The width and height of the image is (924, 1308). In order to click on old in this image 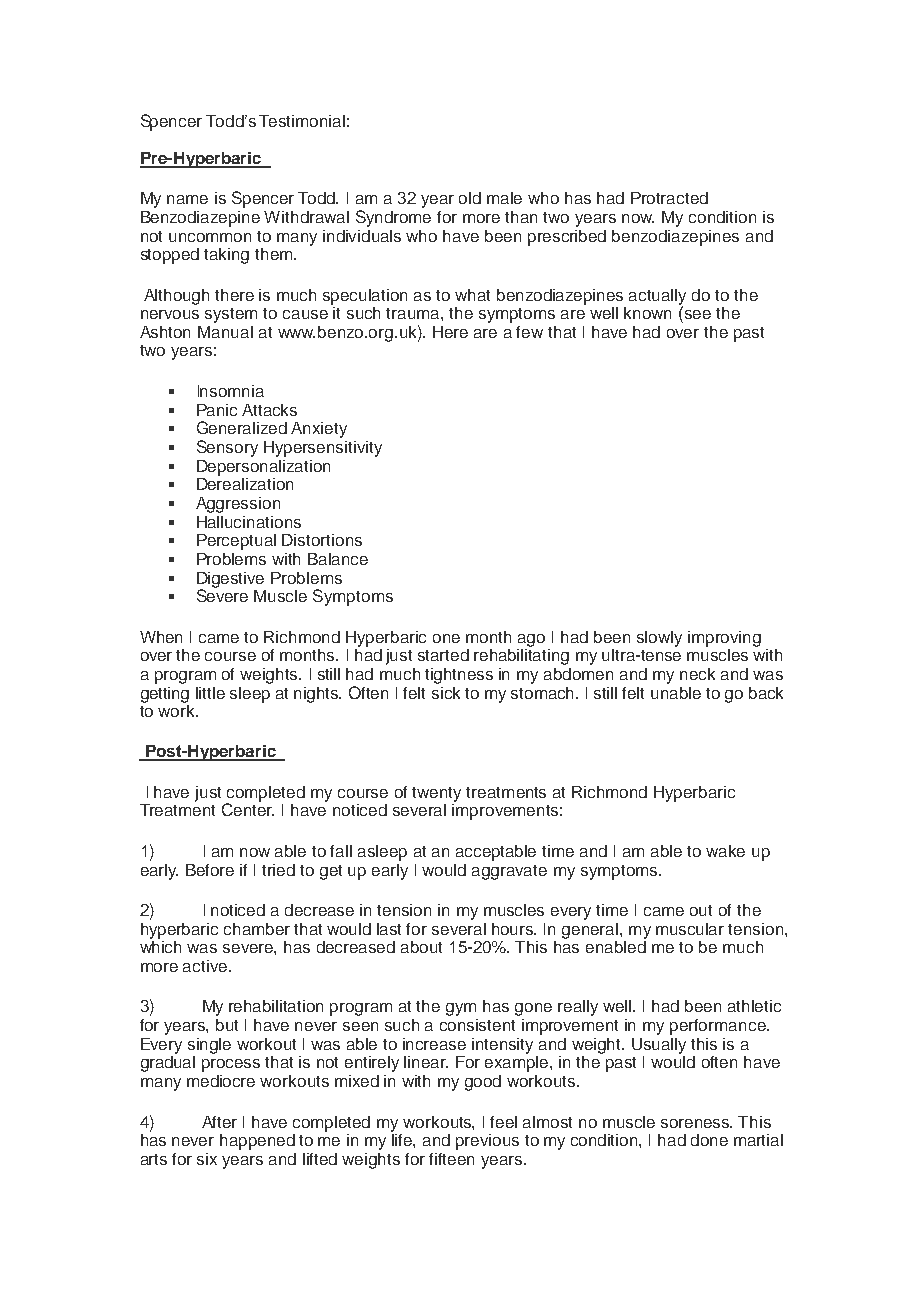, I will do `click(470, 198)`.
